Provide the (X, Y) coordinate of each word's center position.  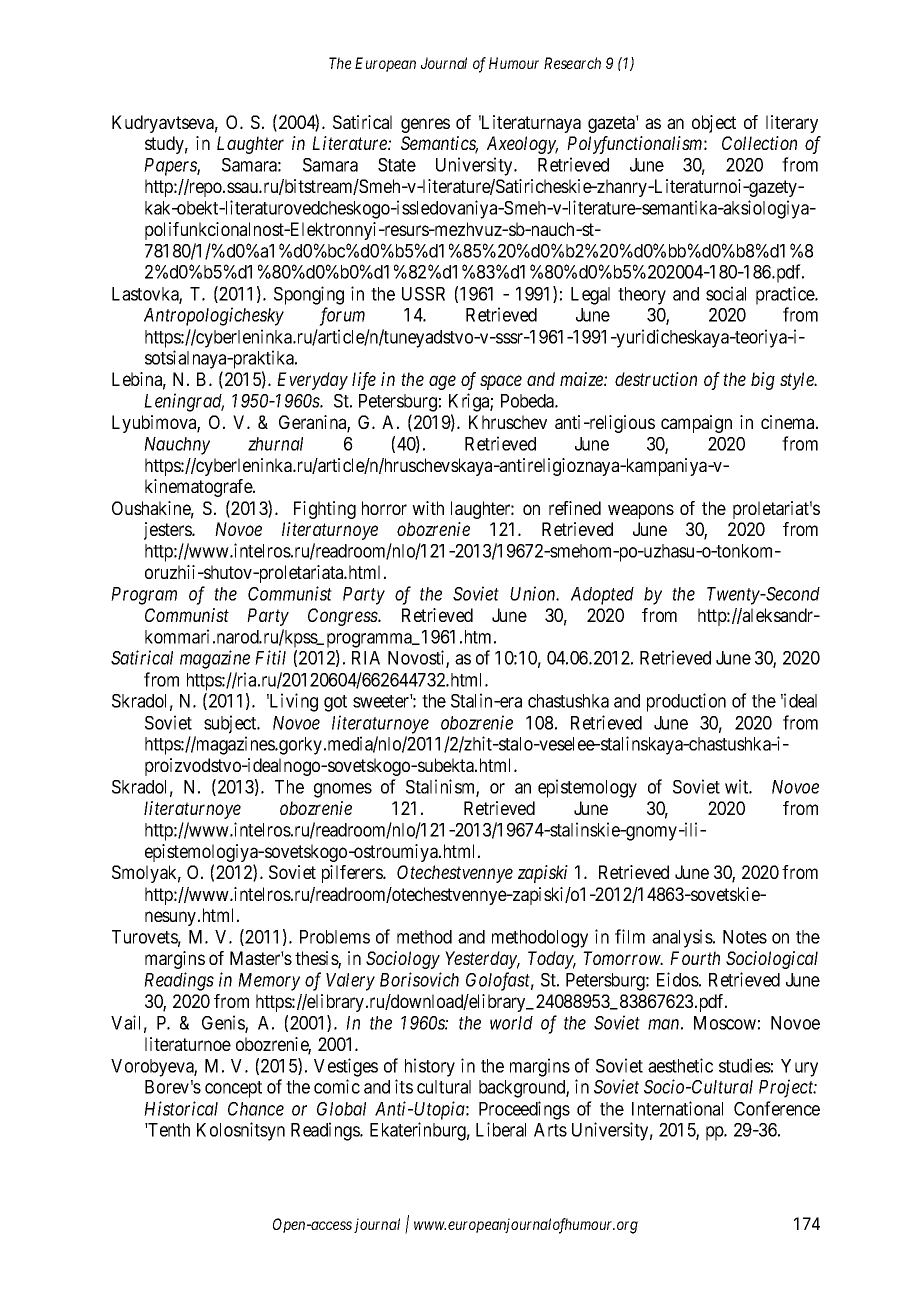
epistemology (587, 788)
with (428, 508)
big (763, 381)
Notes (745, 937)
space (501, 383)
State (397, 165)
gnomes (343, 790)
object (714, 124)
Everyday (312, 381)
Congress (343, 617)
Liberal (501, 1129)
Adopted (602, 596)
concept (233, 1089)
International (677, 1108)
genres (425, 125)
